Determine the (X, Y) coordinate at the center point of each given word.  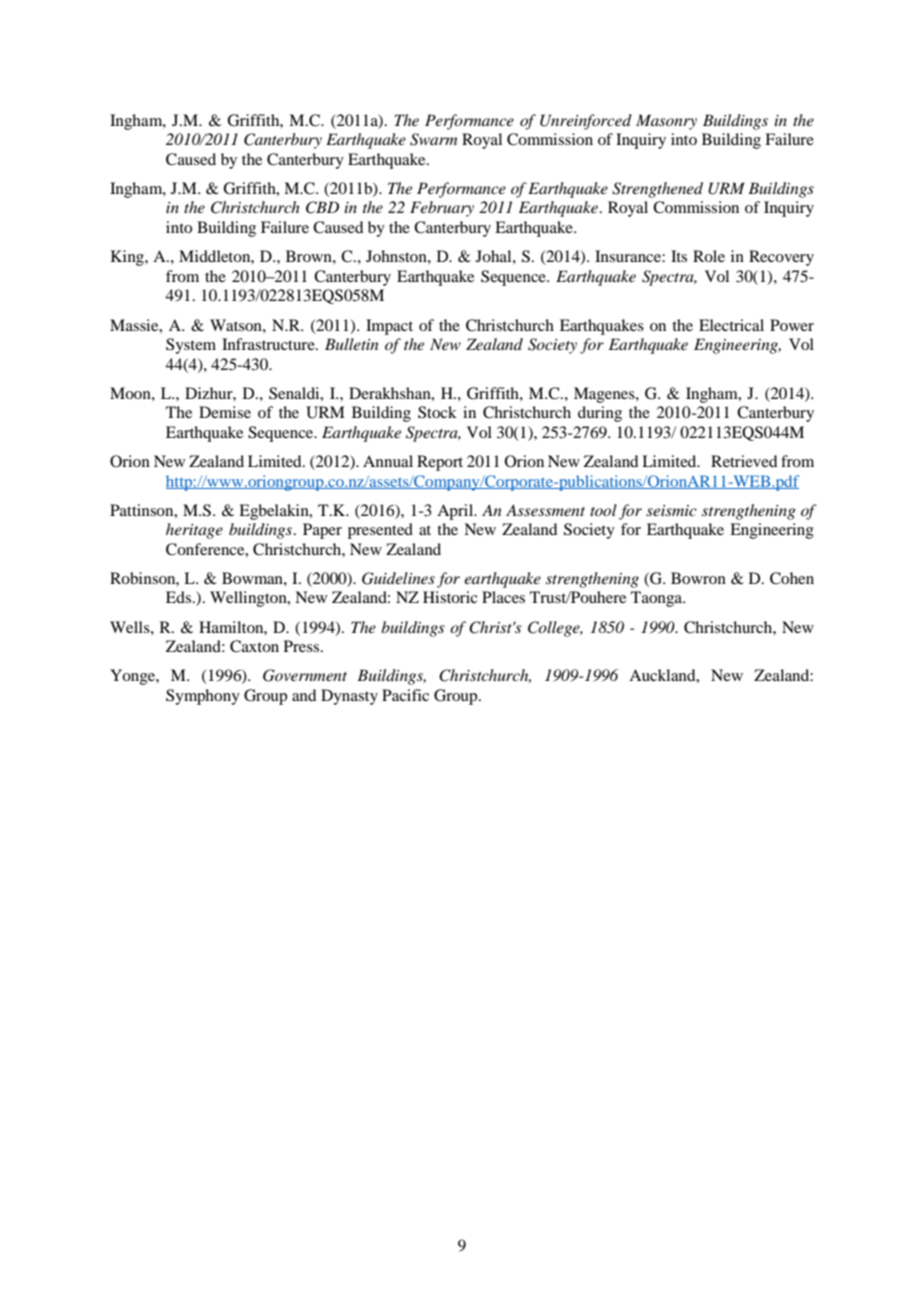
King (128, 258)
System (191, 346)
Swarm (433, 139)
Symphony (203, 697)
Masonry (666, 122)
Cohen (792, 578)
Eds (178, 597)
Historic (450, 597)
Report (440, 463)
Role (709, 256)
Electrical (731, 325)
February (442, 209)
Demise (225, 412)
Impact (389, 327)
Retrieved (744, 461)
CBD (322, 207)
